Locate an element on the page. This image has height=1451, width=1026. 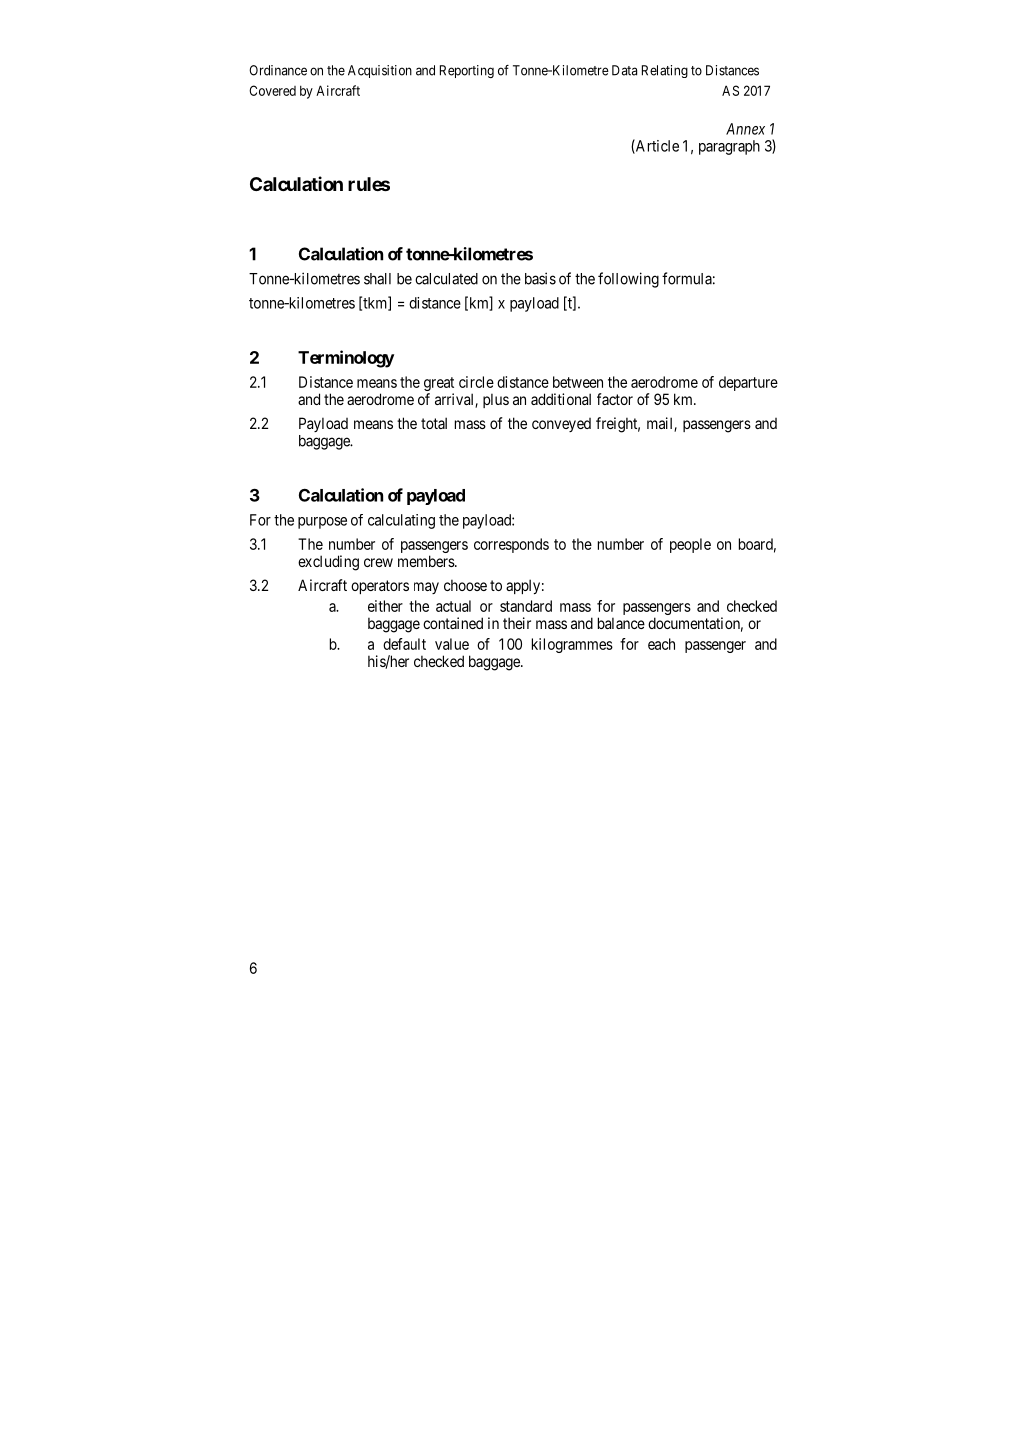
either is located at coordinates (385, 606).
